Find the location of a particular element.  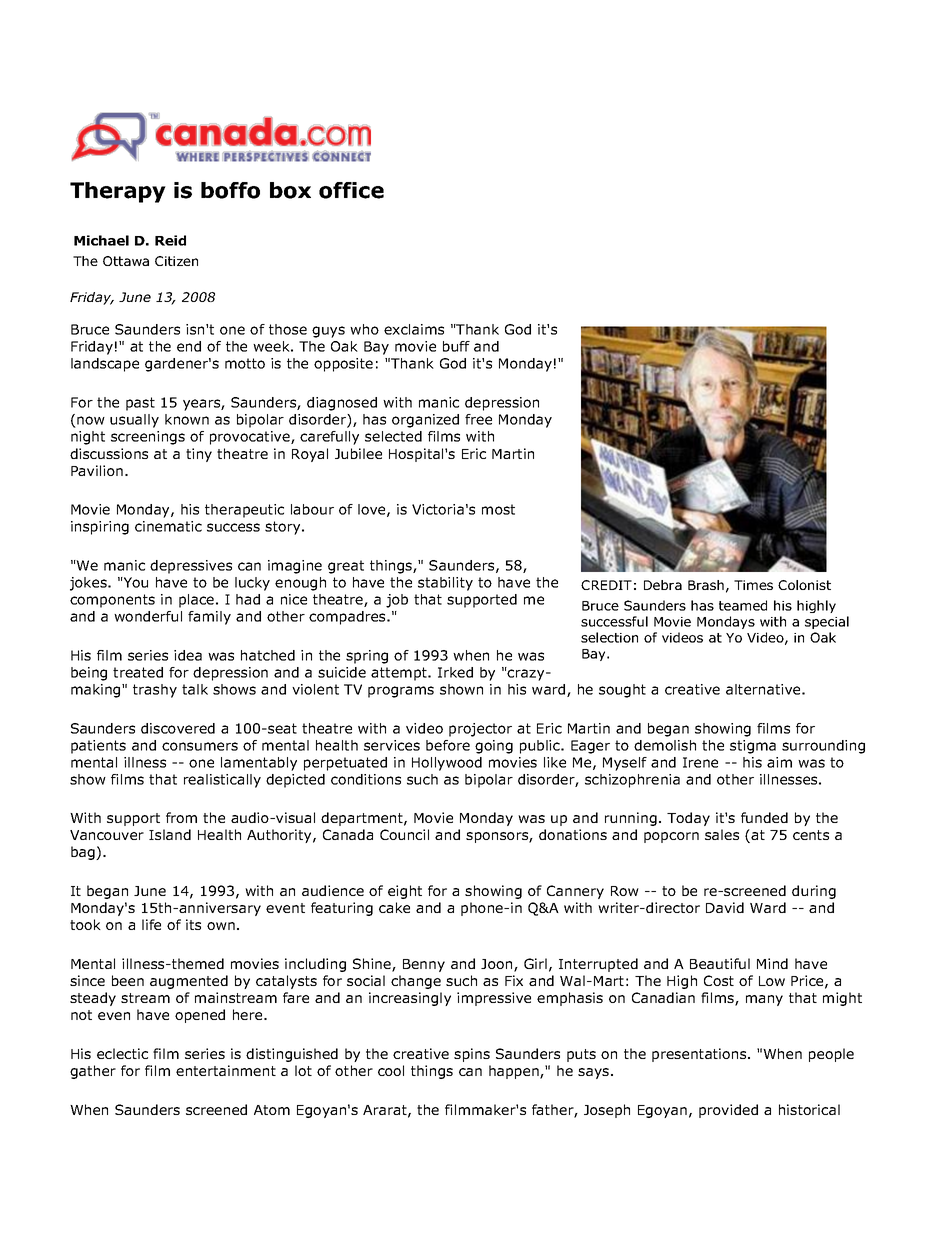

buff is located at coordinates (456, 346).
